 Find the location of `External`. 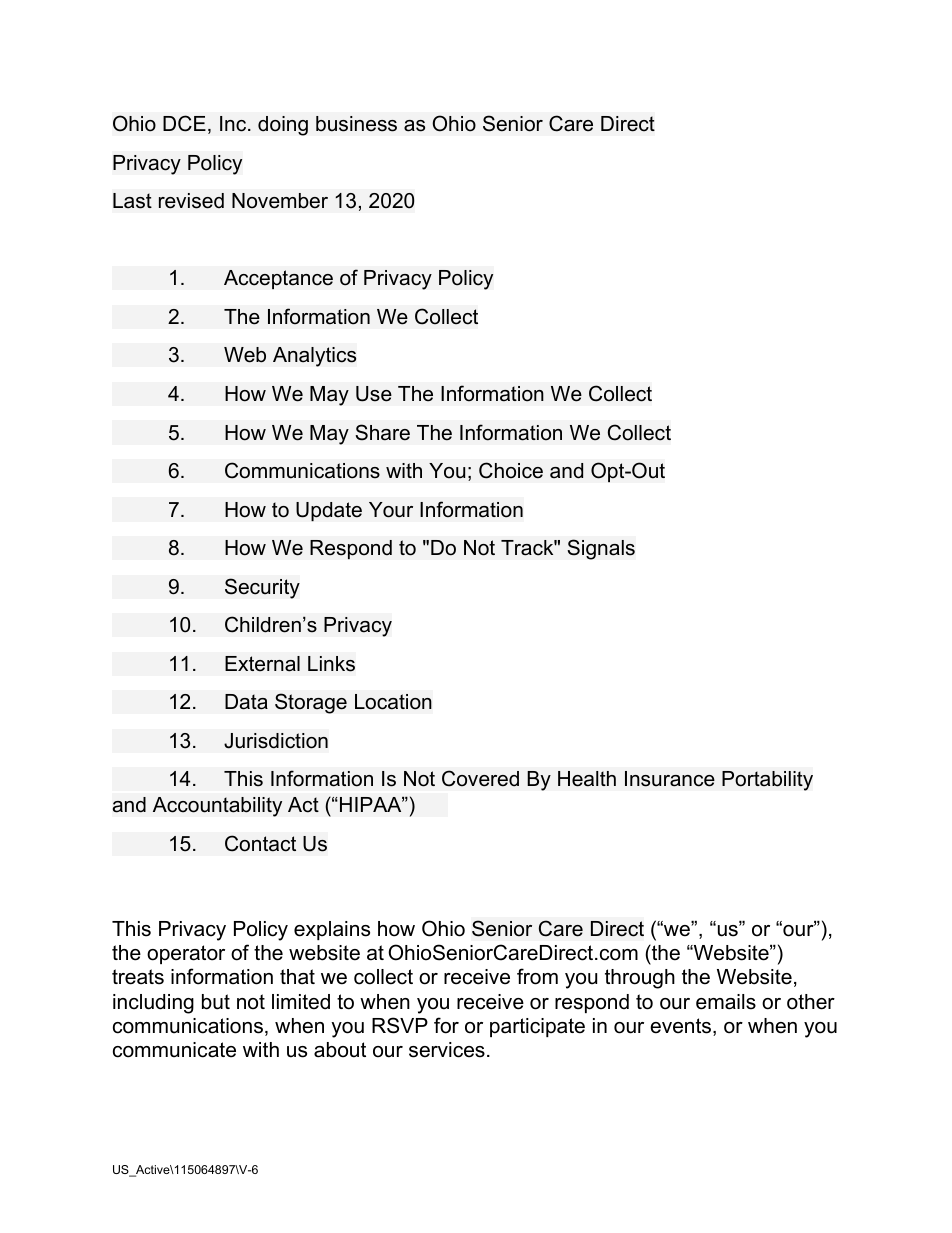

External is located at coordinates (262, 664).
